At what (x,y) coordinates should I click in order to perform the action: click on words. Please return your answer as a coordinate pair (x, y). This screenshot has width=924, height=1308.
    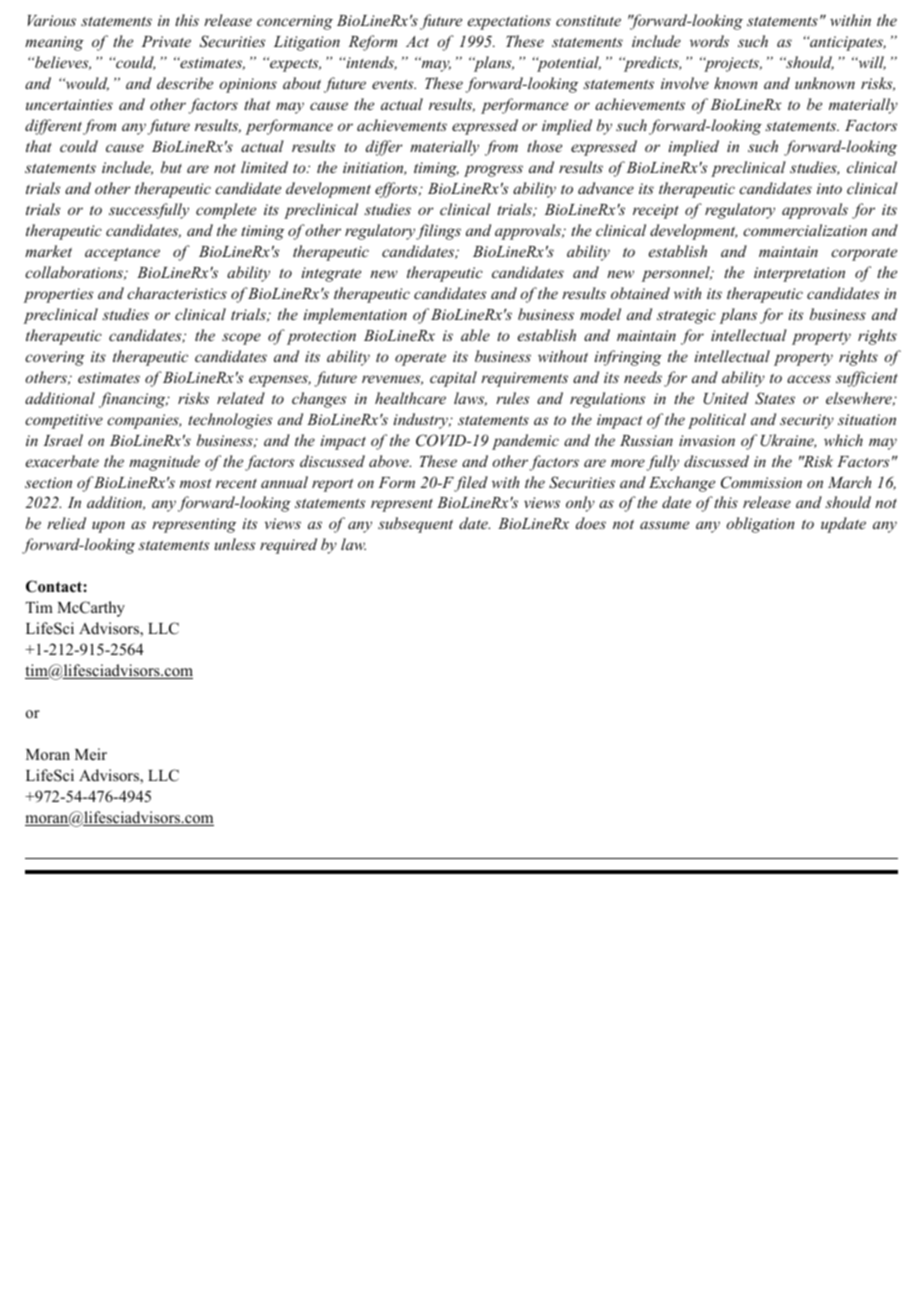
    Looking at the image, I should click on (709, 41).
